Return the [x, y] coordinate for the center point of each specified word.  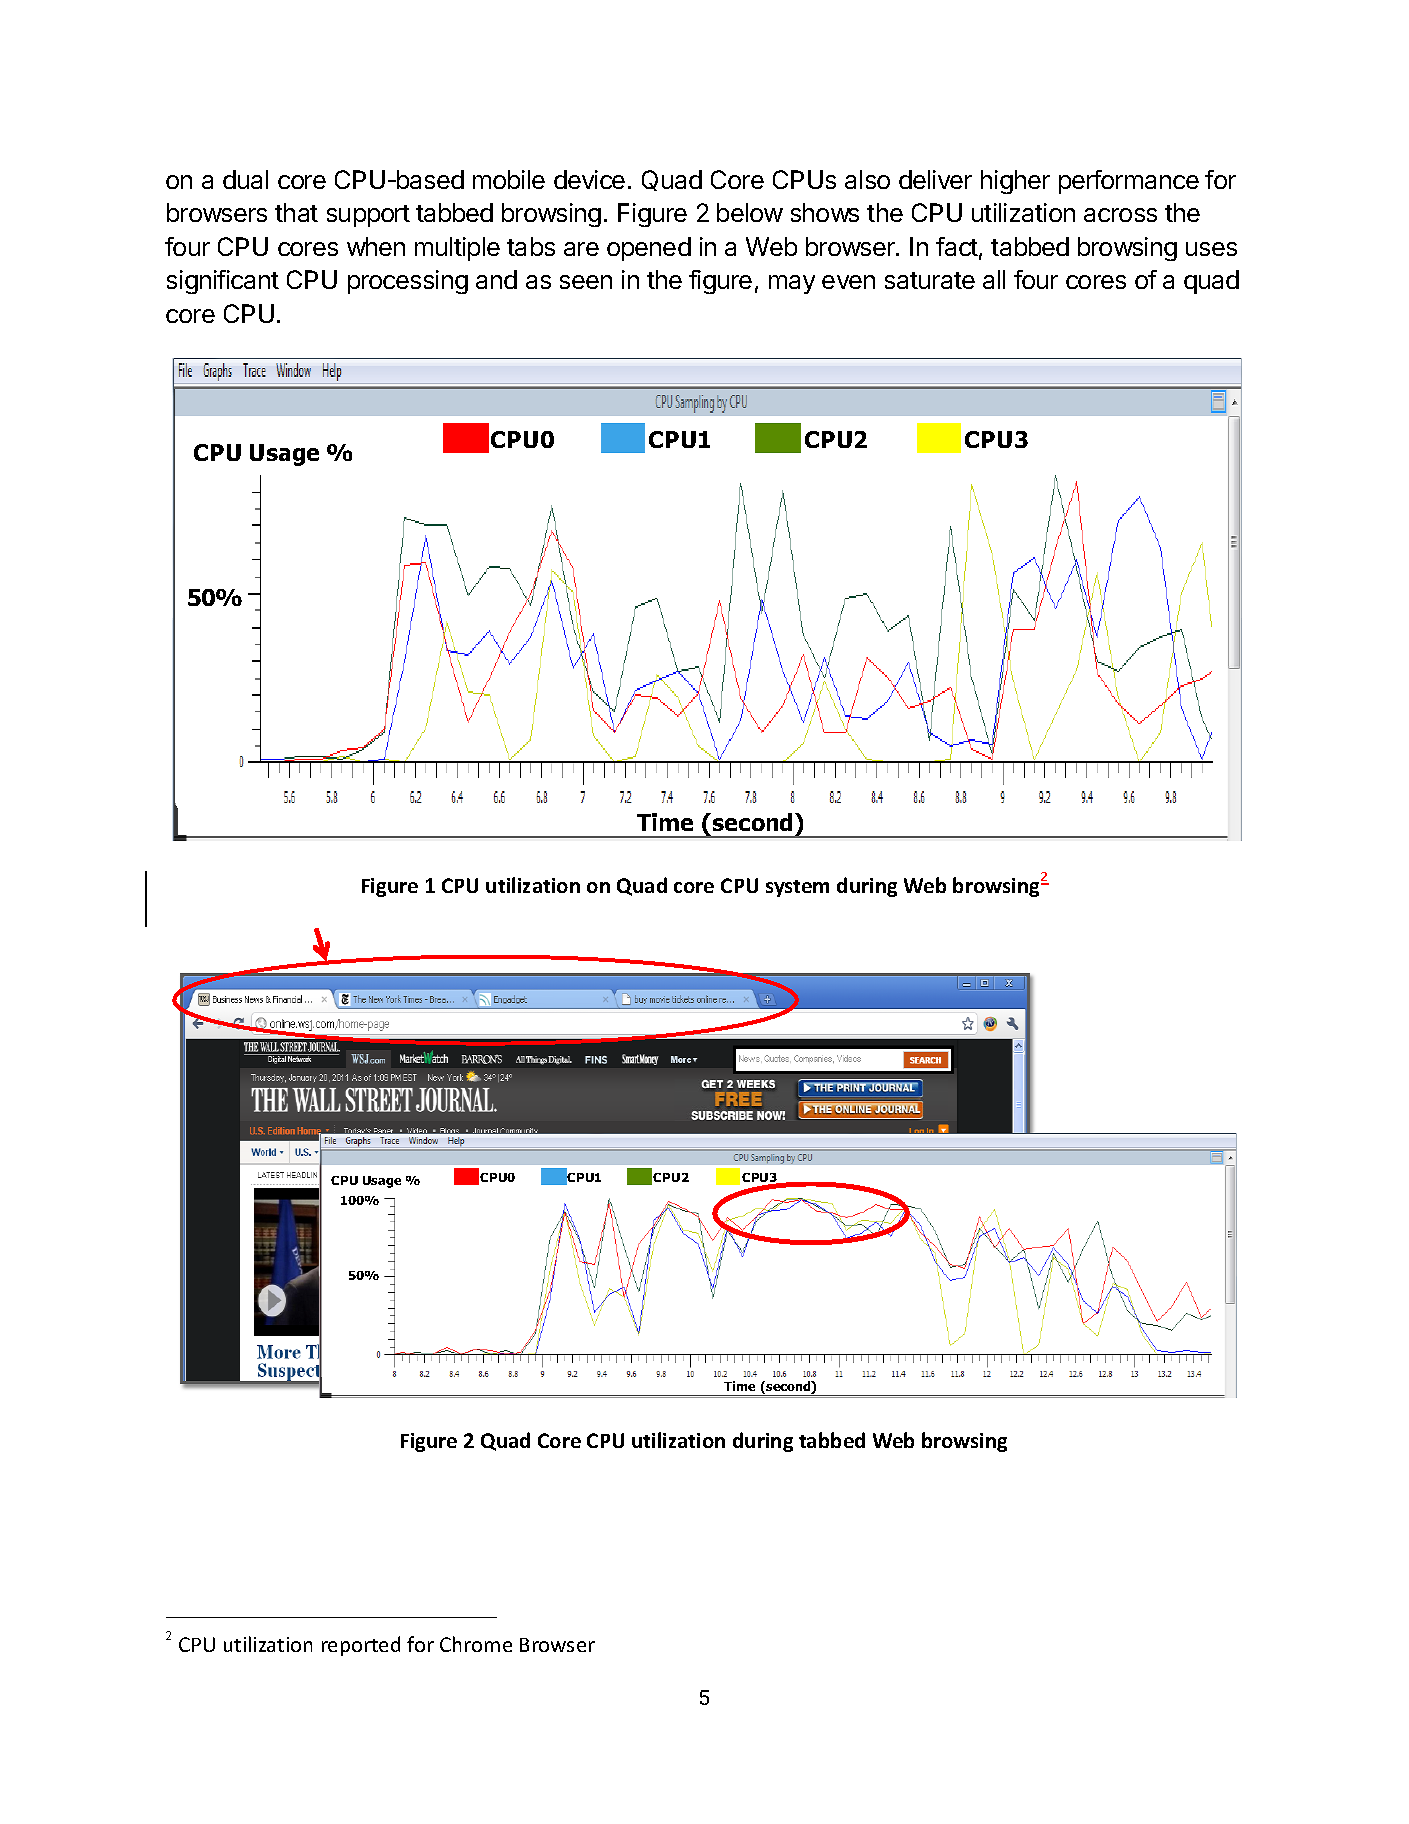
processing [408, 282]
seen [586, 282]
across [1120, 215]
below [750, 212]
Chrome [476, 1644]
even [848, 282]
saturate [930, 280]
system [797, 888]
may [792, 284]
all [994, 279]
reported [361, 1646]
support [368, 216]
